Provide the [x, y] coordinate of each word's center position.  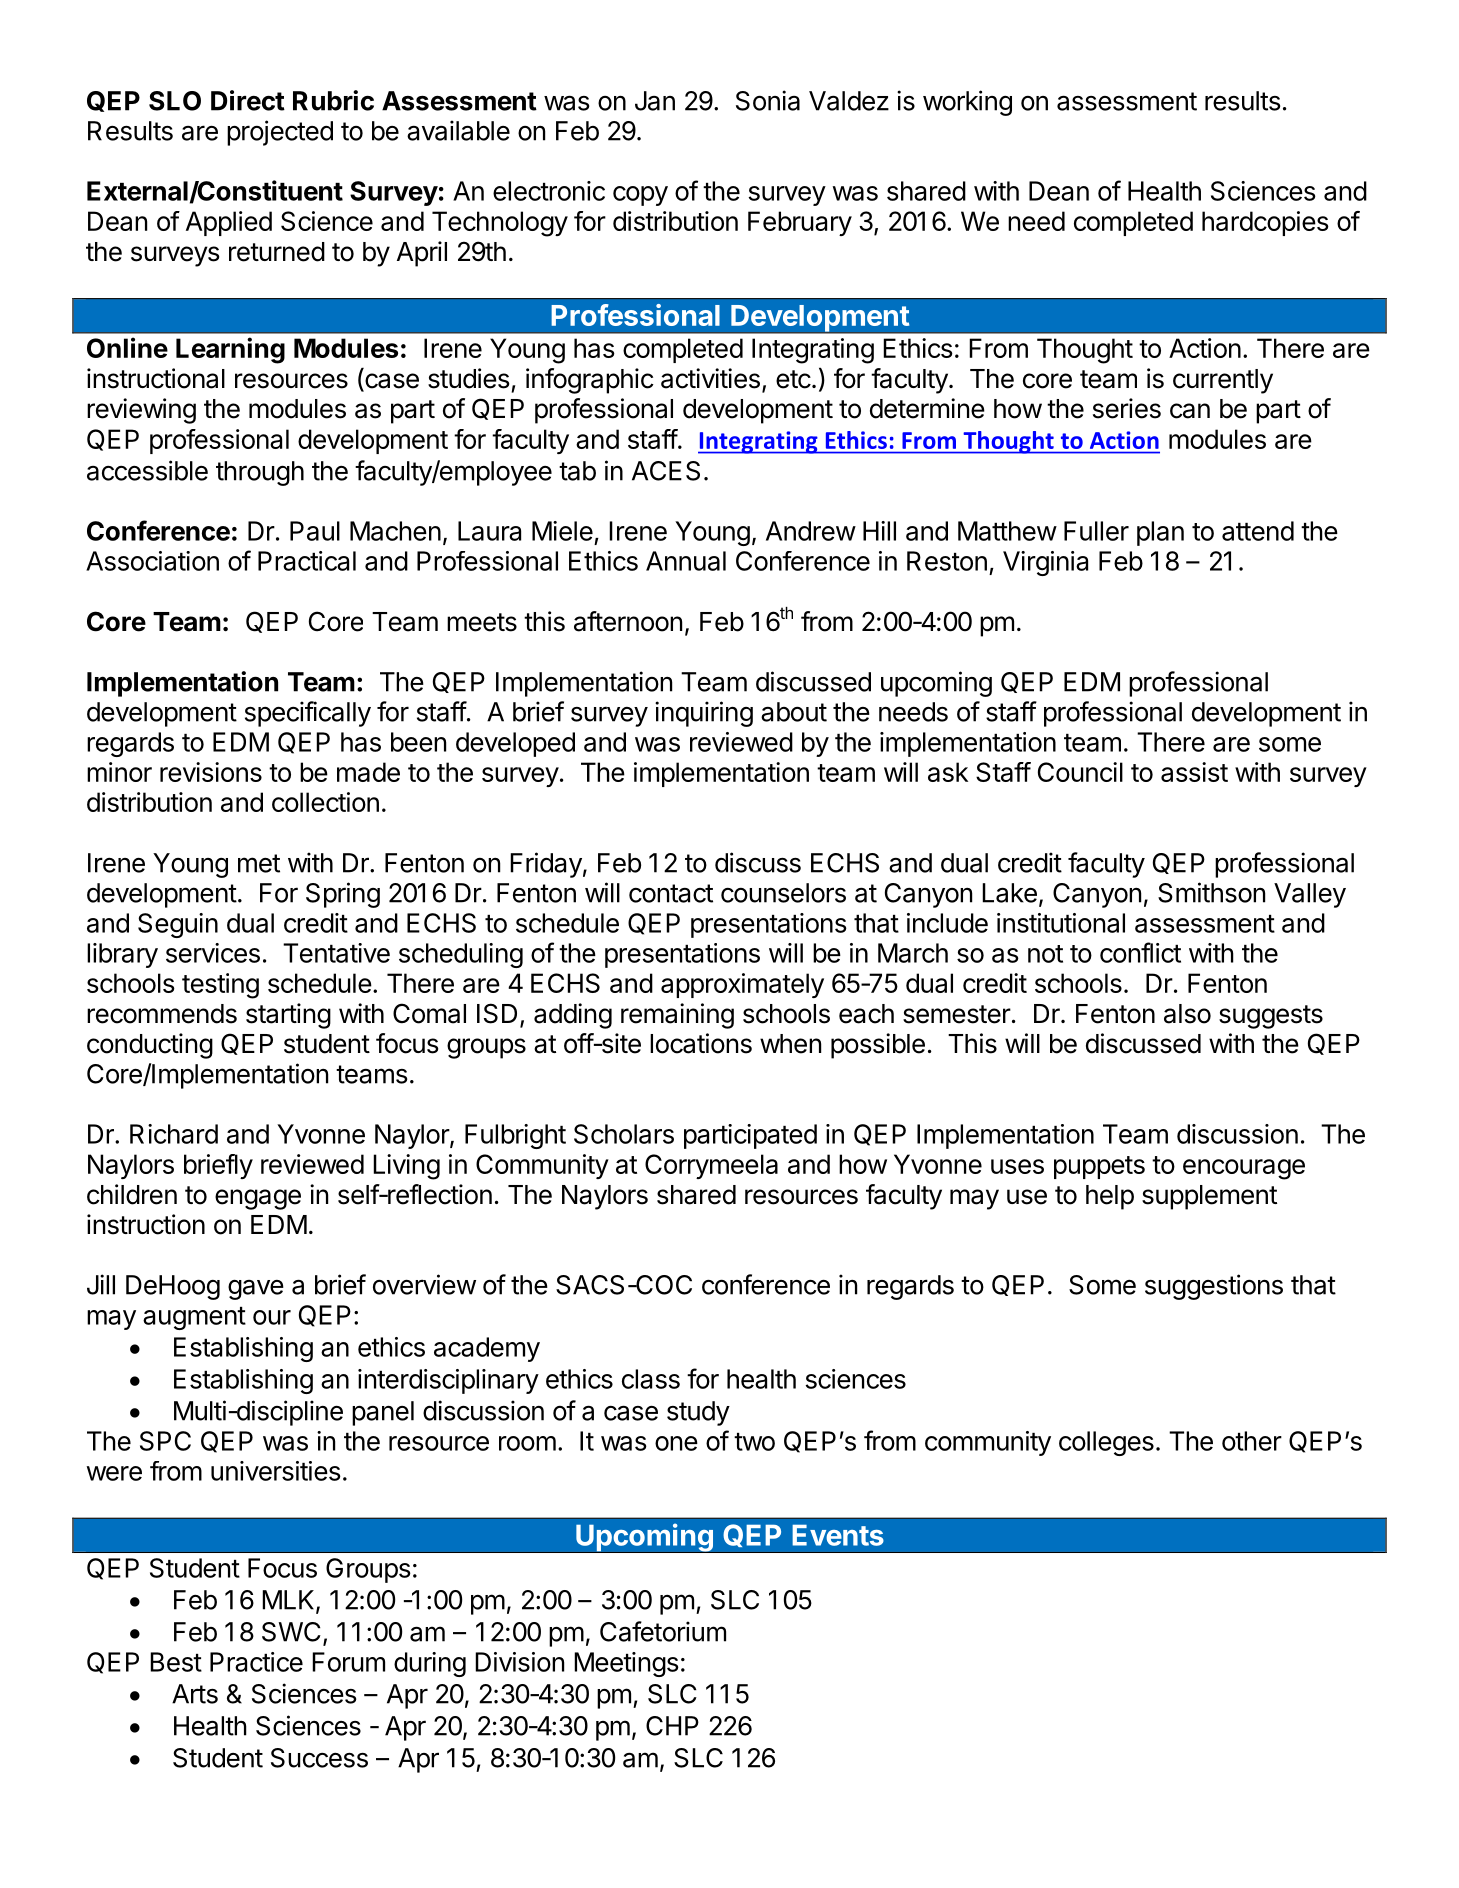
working [967, 103]
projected [280, 133]
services [213, 953]
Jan [655, 101]
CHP [672, 1726]
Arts [195, 1694]
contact [671, 893]
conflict [1140, 952]
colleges [1106, 1443]
